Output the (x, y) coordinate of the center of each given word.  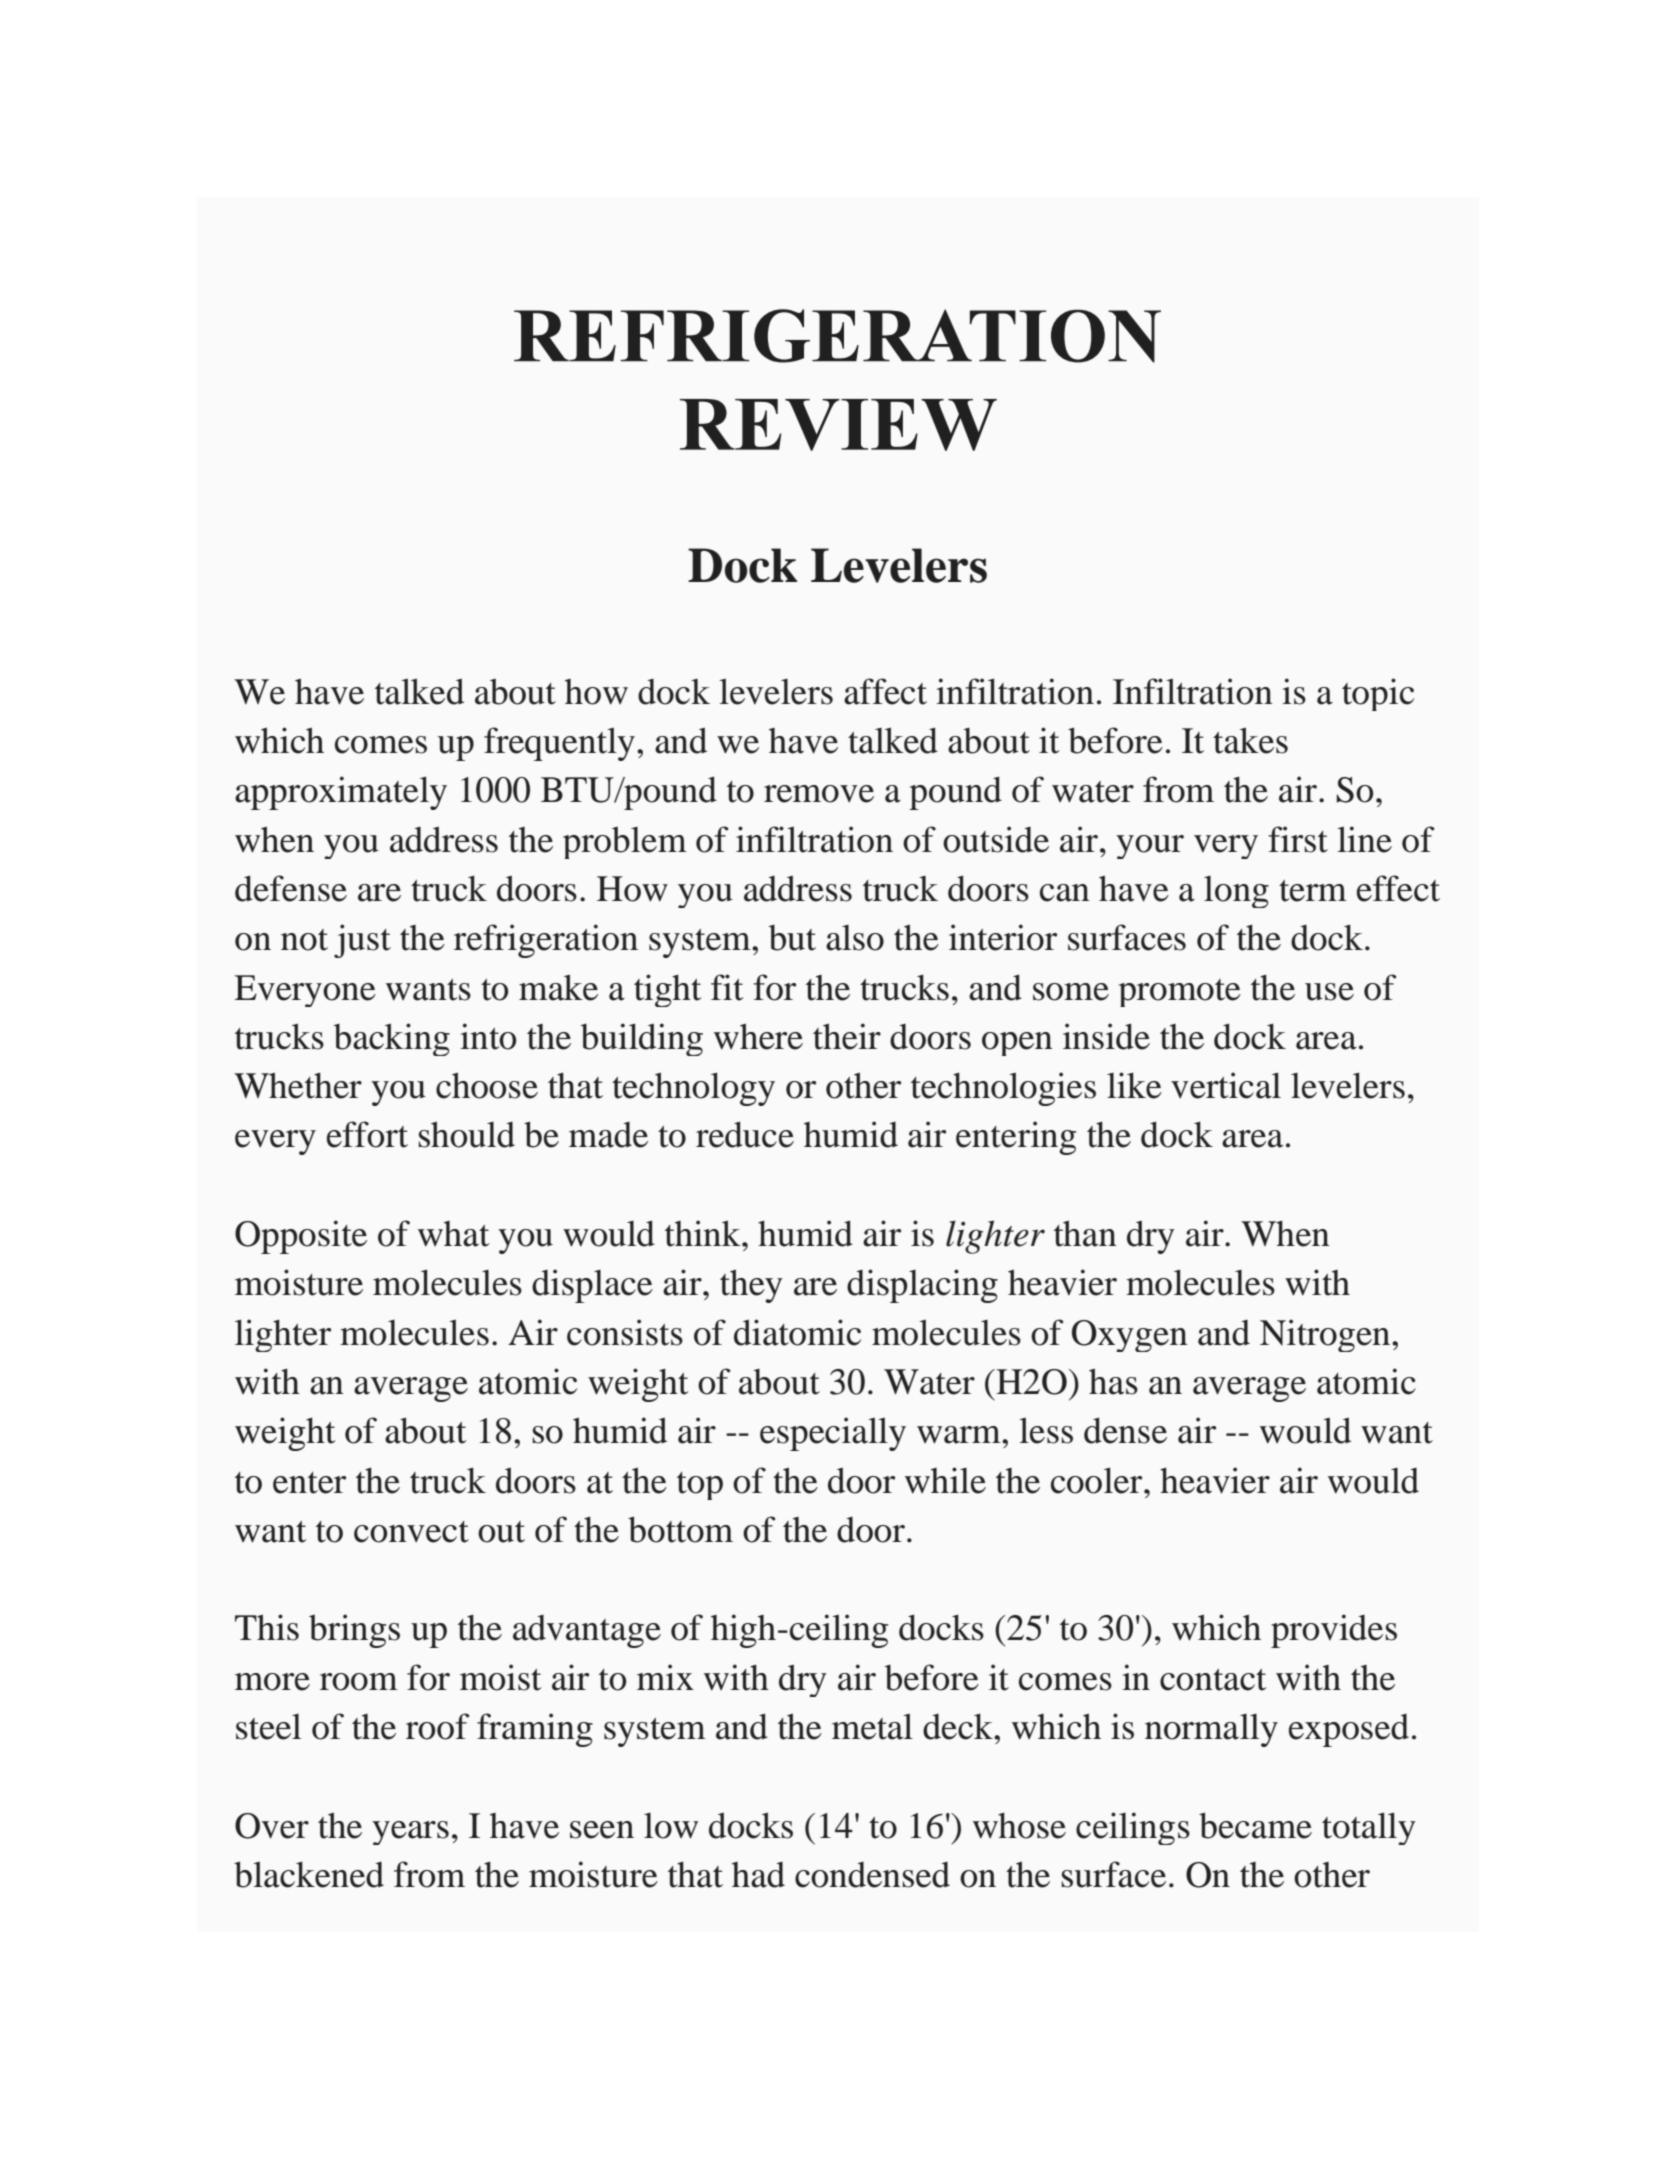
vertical (1226, 1085)
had (758, 1875)
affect (885, 691)
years (410, 1833)
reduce (745, 1134)
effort (367, 1134)
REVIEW (838, 425)
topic (1378, 694)
